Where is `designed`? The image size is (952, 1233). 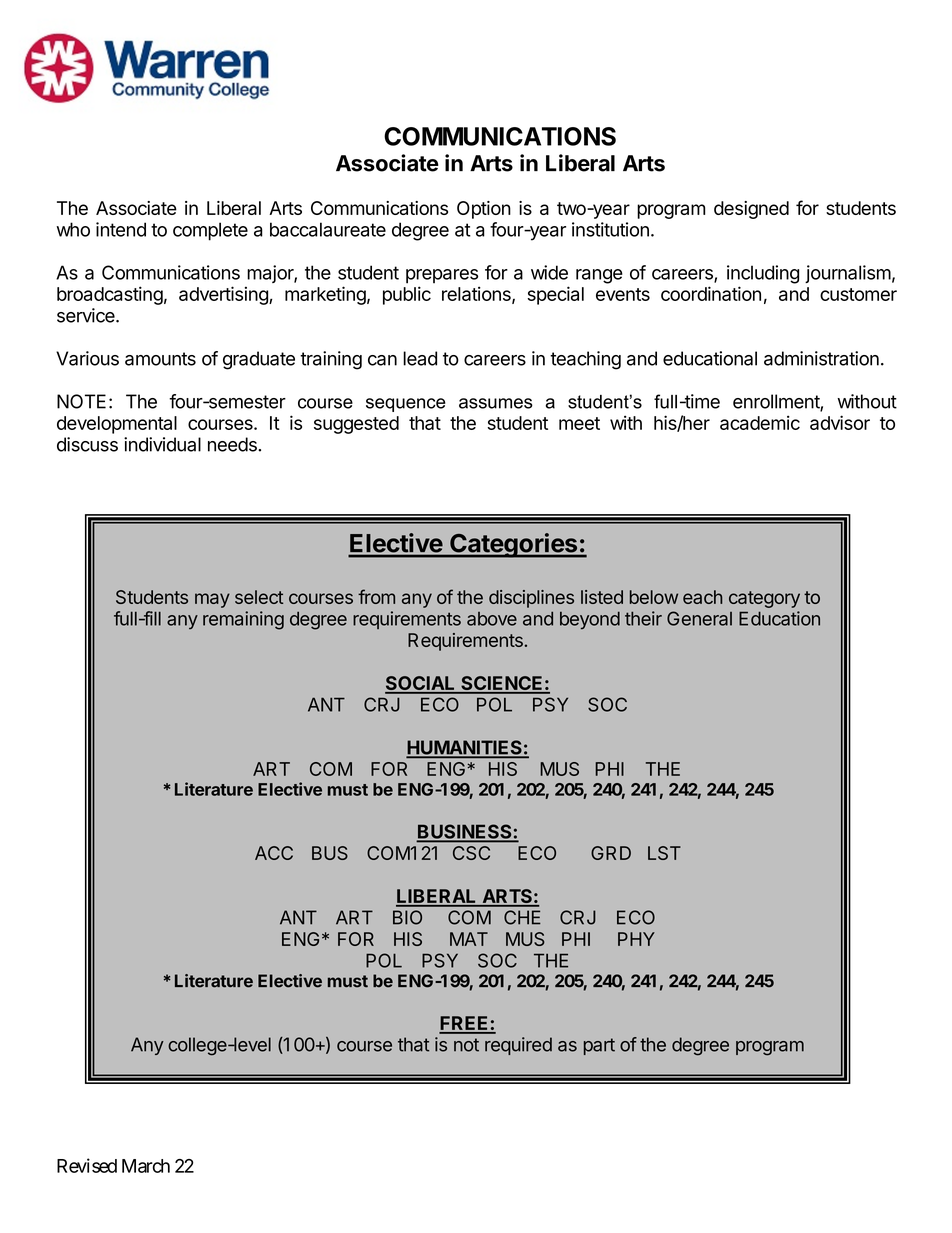 designed is located at coordinates (751, 210).
